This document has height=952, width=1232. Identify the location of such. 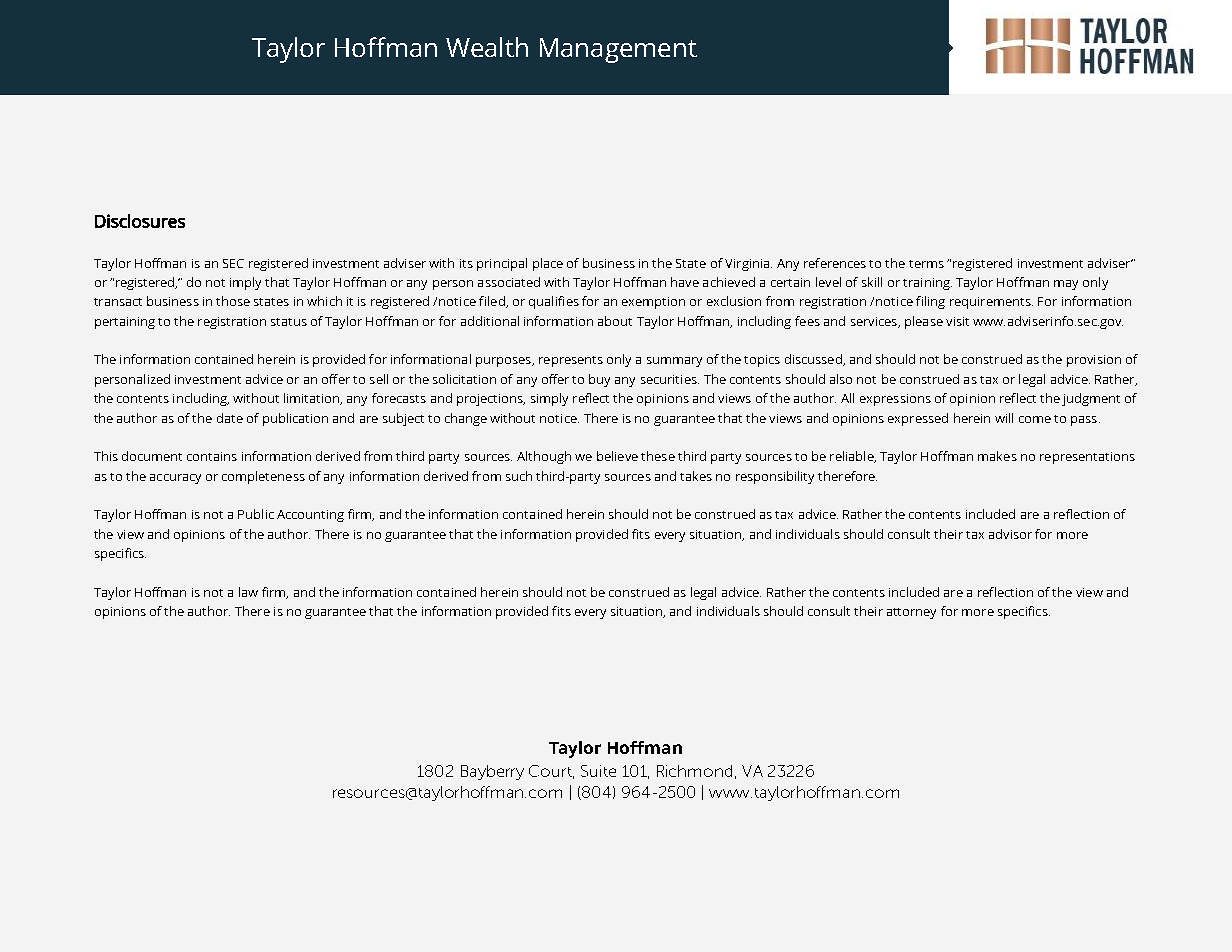
(519, 476).
